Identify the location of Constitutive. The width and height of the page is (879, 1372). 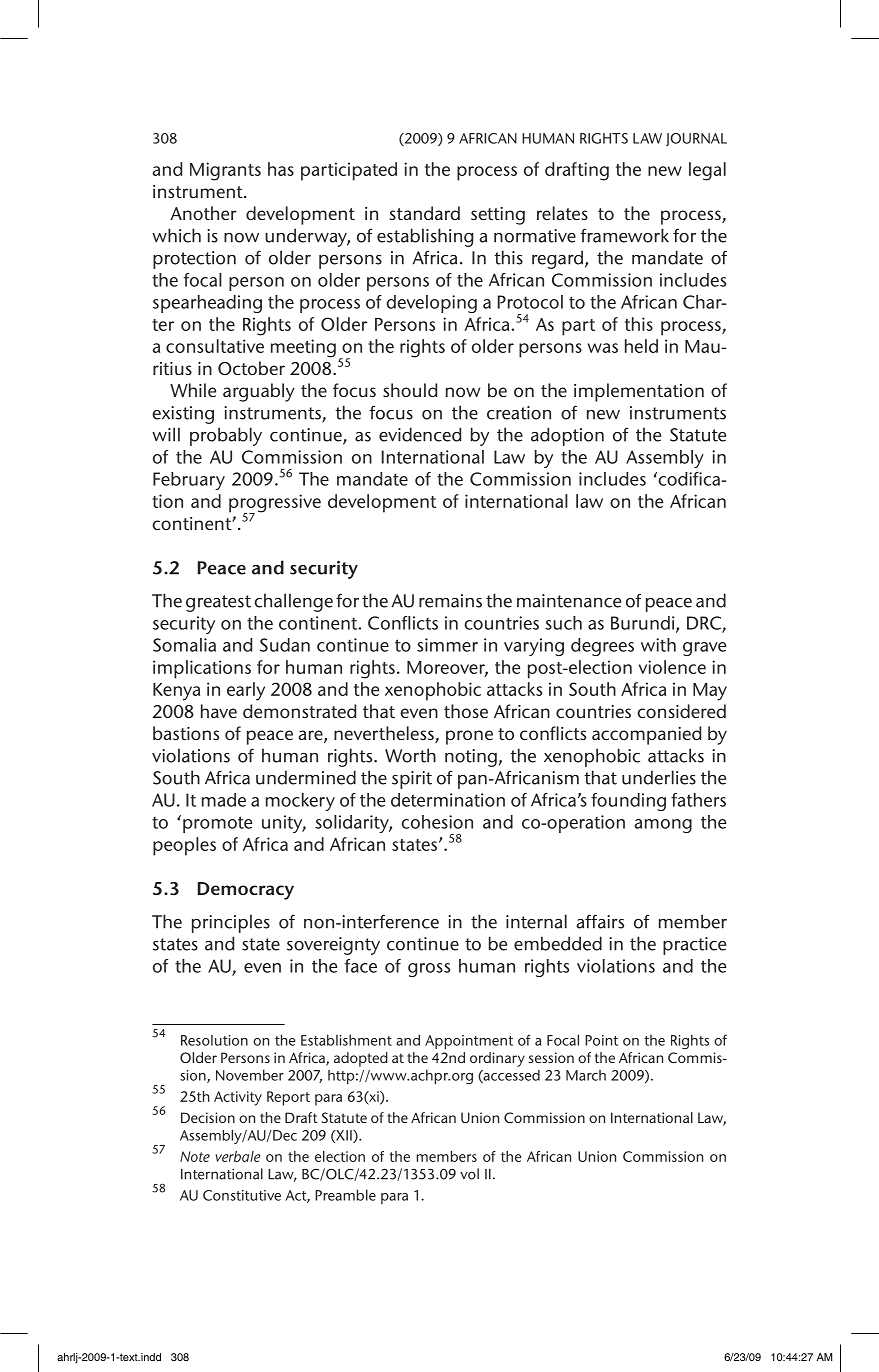
(242, 1195).
